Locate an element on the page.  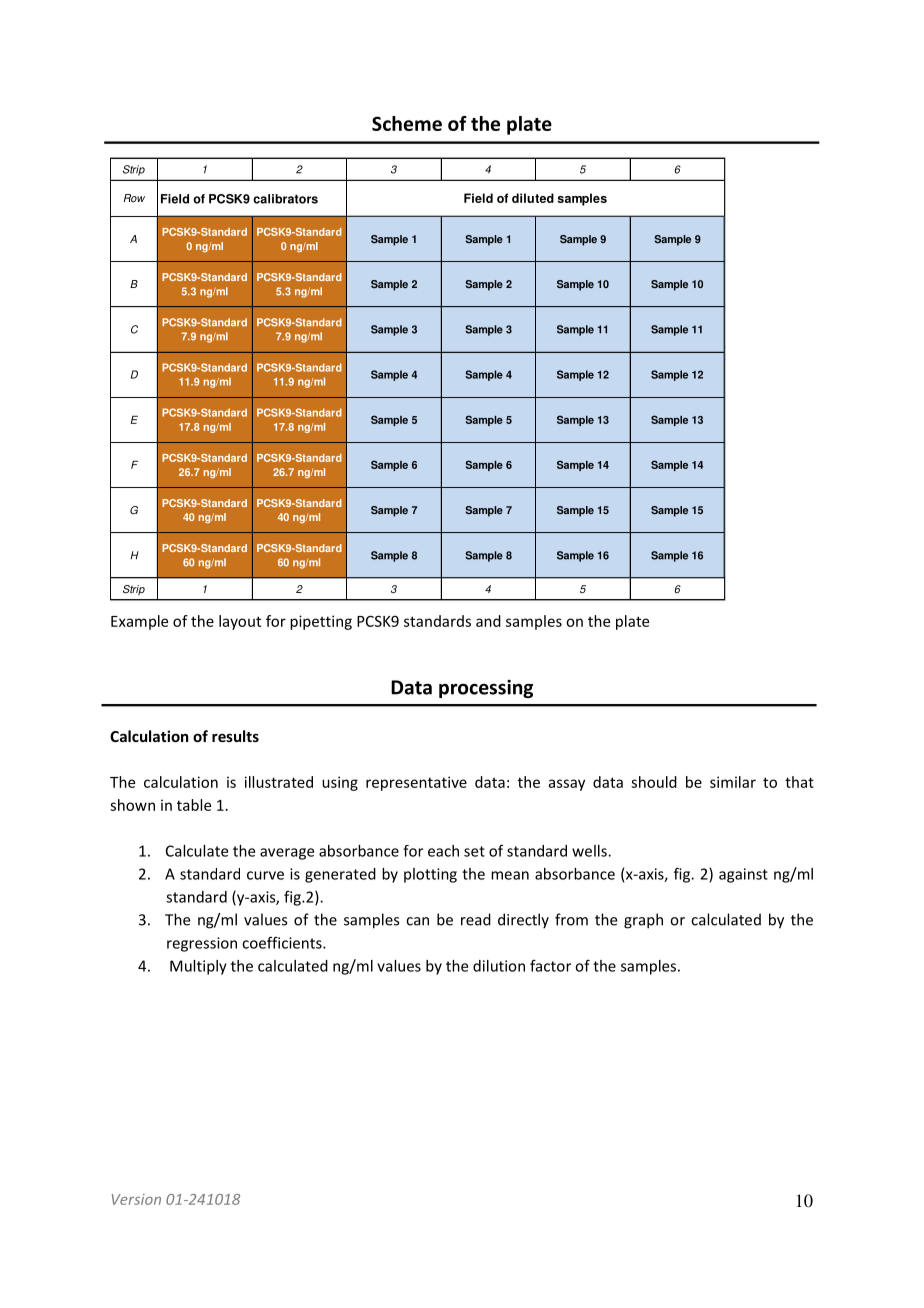
processing is located at coordinates (486, 689).
